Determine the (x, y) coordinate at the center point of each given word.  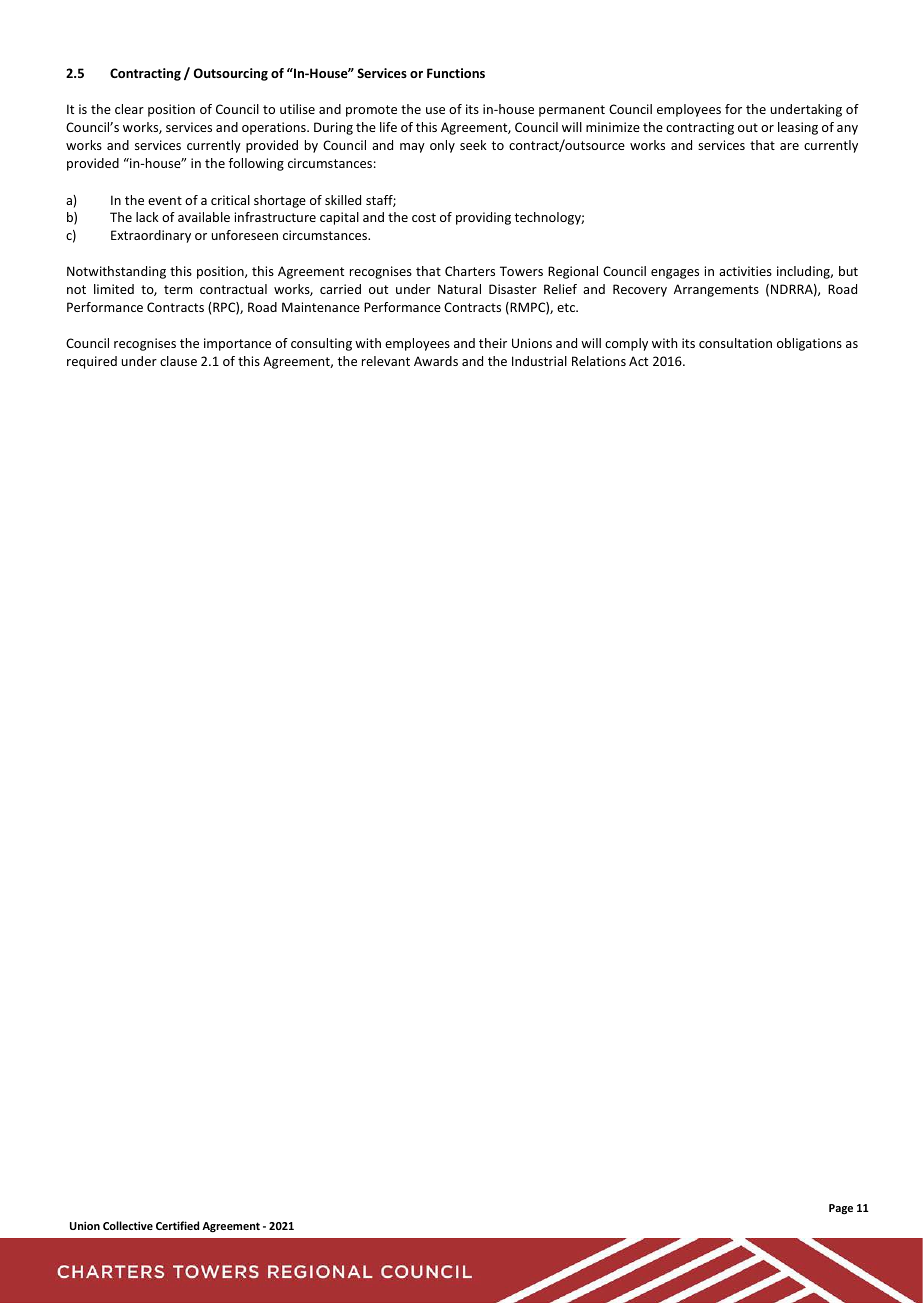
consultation (735, 343)
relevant (386, 361)
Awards (436, 361)
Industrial (539, 361)
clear (129, 109)
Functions (456, 73)
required (92, 362)
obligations (809, 344)
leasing (798, 128)
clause (178, 361)
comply (626, 344)
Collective (128, 1225)
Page (841, 1209)
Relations (599, 361)
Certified (177, 1225)
